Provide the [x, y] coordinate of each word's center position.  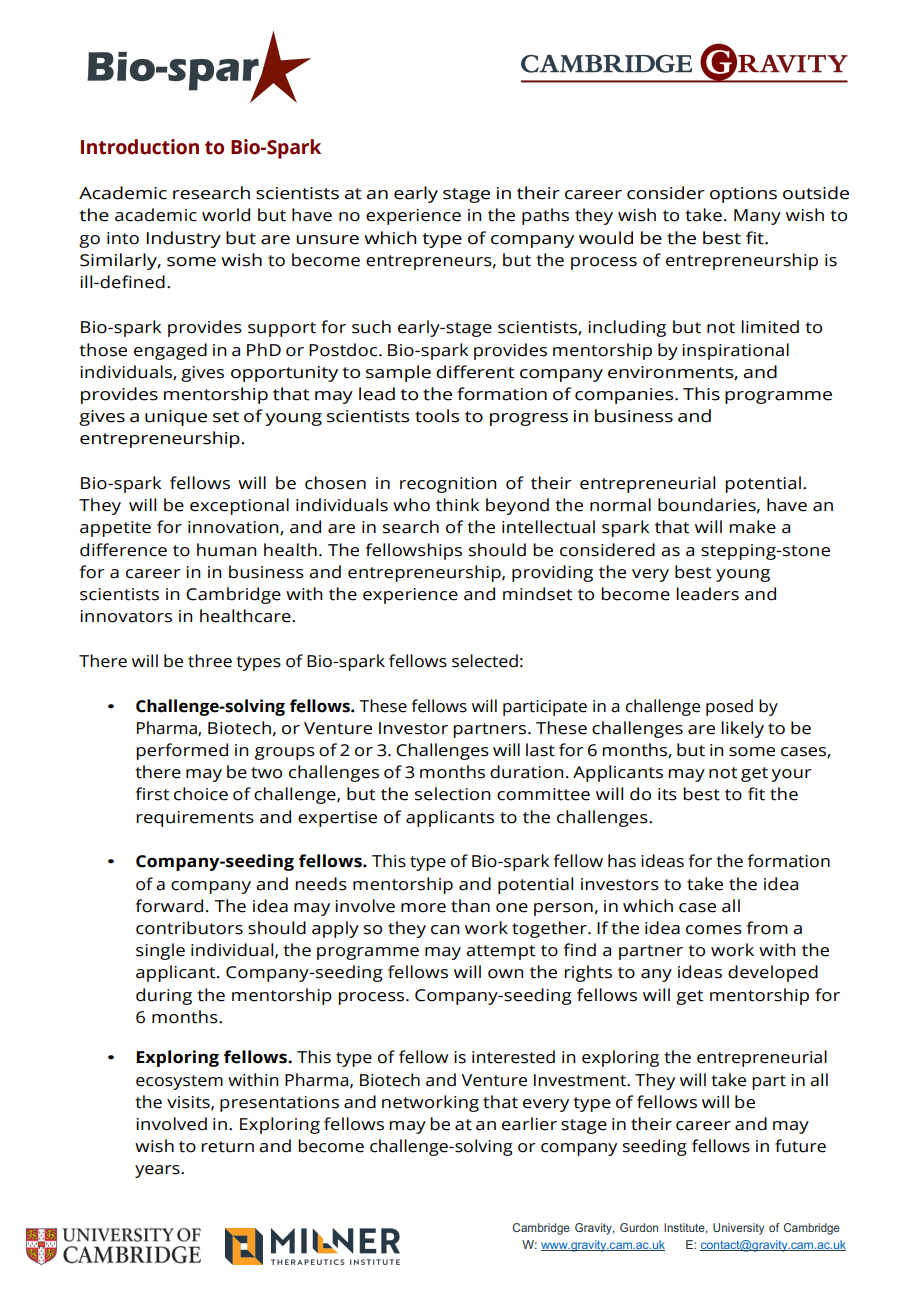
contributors [189, 928]
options [743, 195]
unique [176, 418]
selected [485, 661]
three [210, 661]
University [738, 1229]
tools [437, 416]
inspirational [735, 351]
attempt [500, 952]
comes [714, 930]
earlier [529, 1124]
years [158, 1171]
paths [545, 216]
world [226, 215]
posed [729, 707]
